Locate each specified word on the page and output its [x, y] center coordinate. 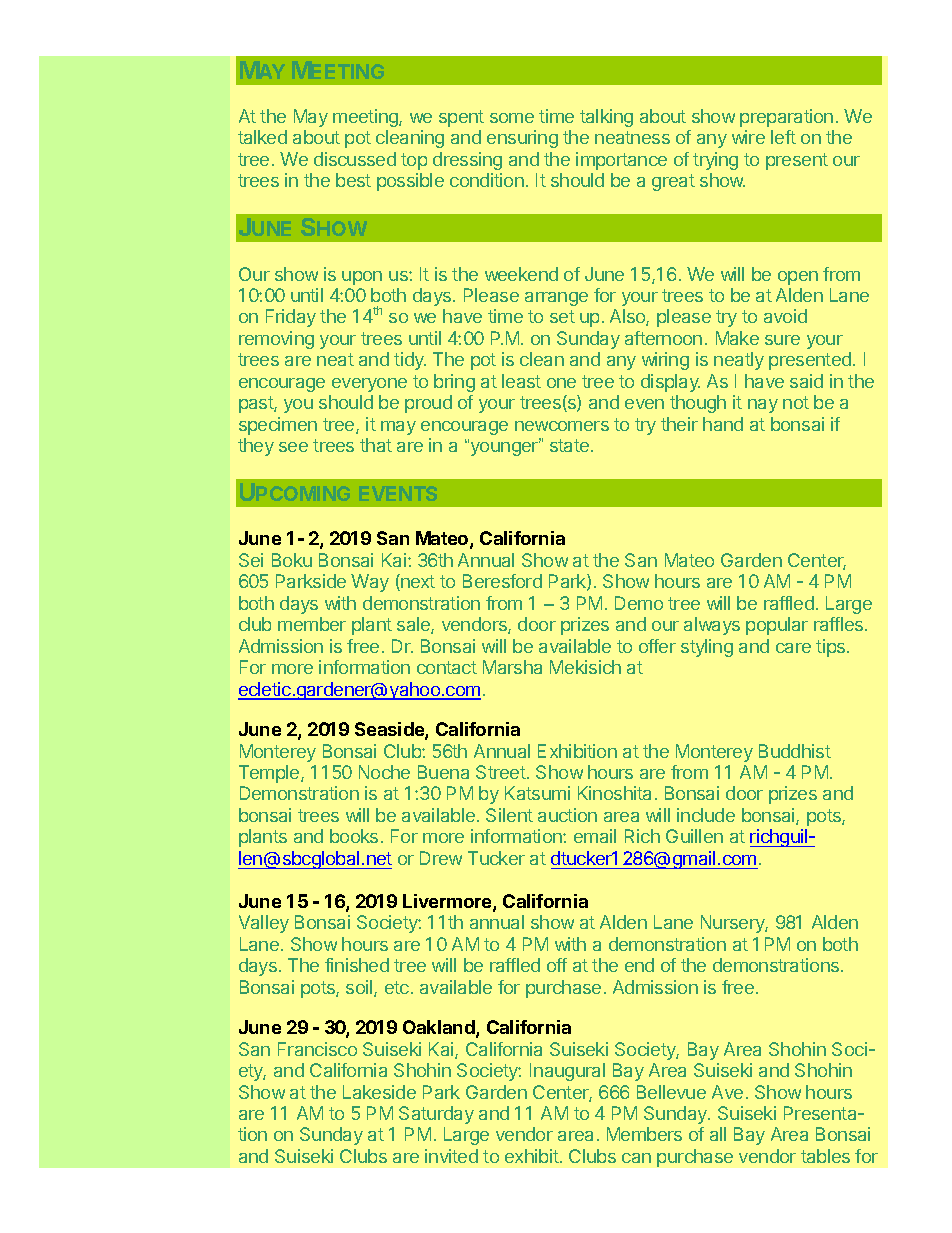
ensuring [522, 139]
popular [777, 626]
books [354, 836]
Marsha [512, 667]
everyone [369, 385]
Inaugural [567, 1072]
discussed [355, 159]
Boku [292, 560]
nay [763, 406]
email [595, 836]
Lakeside [379, 1092]
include [706, 815]
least [521, 381]
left [783, 137]
